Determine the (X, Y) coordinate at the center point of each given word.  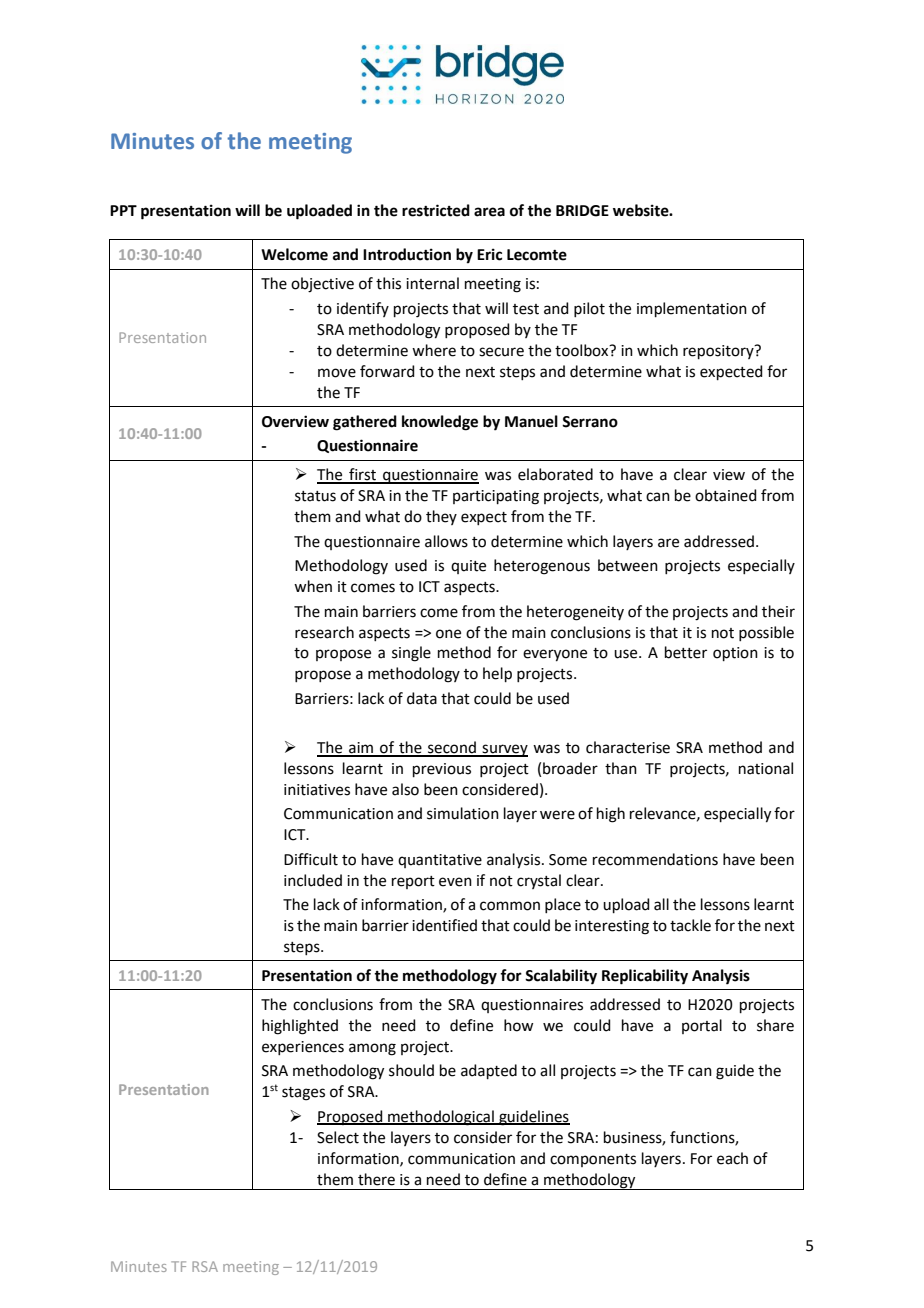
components (593, 1160)
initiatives (317, 790)
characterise (628, 747)
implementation (692, 309)
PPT (123, 210)
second (452, 748)
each (732, 1158)
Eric (489, 254)
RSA (205, 1266)
